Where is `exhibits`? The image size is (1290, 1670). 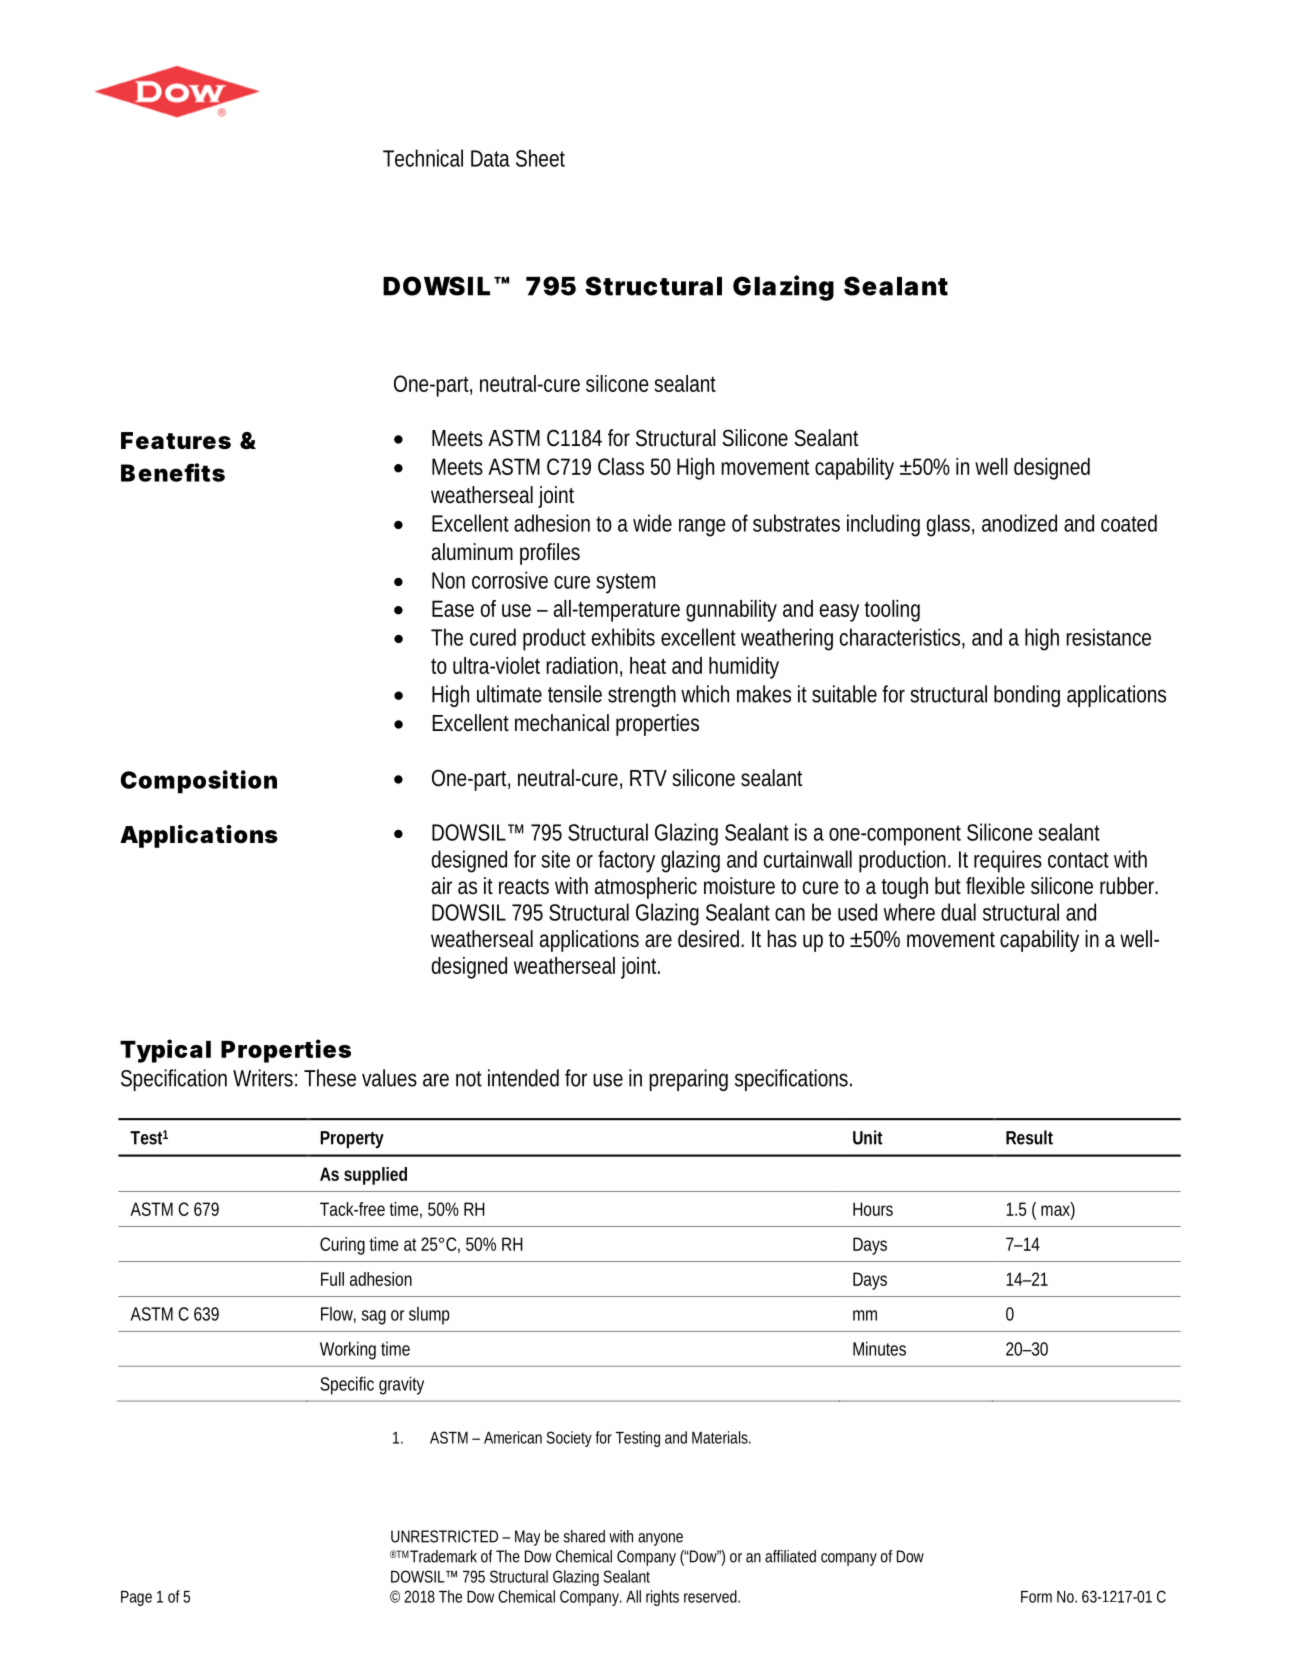
exhibits is located at coordinates (623, 637).
